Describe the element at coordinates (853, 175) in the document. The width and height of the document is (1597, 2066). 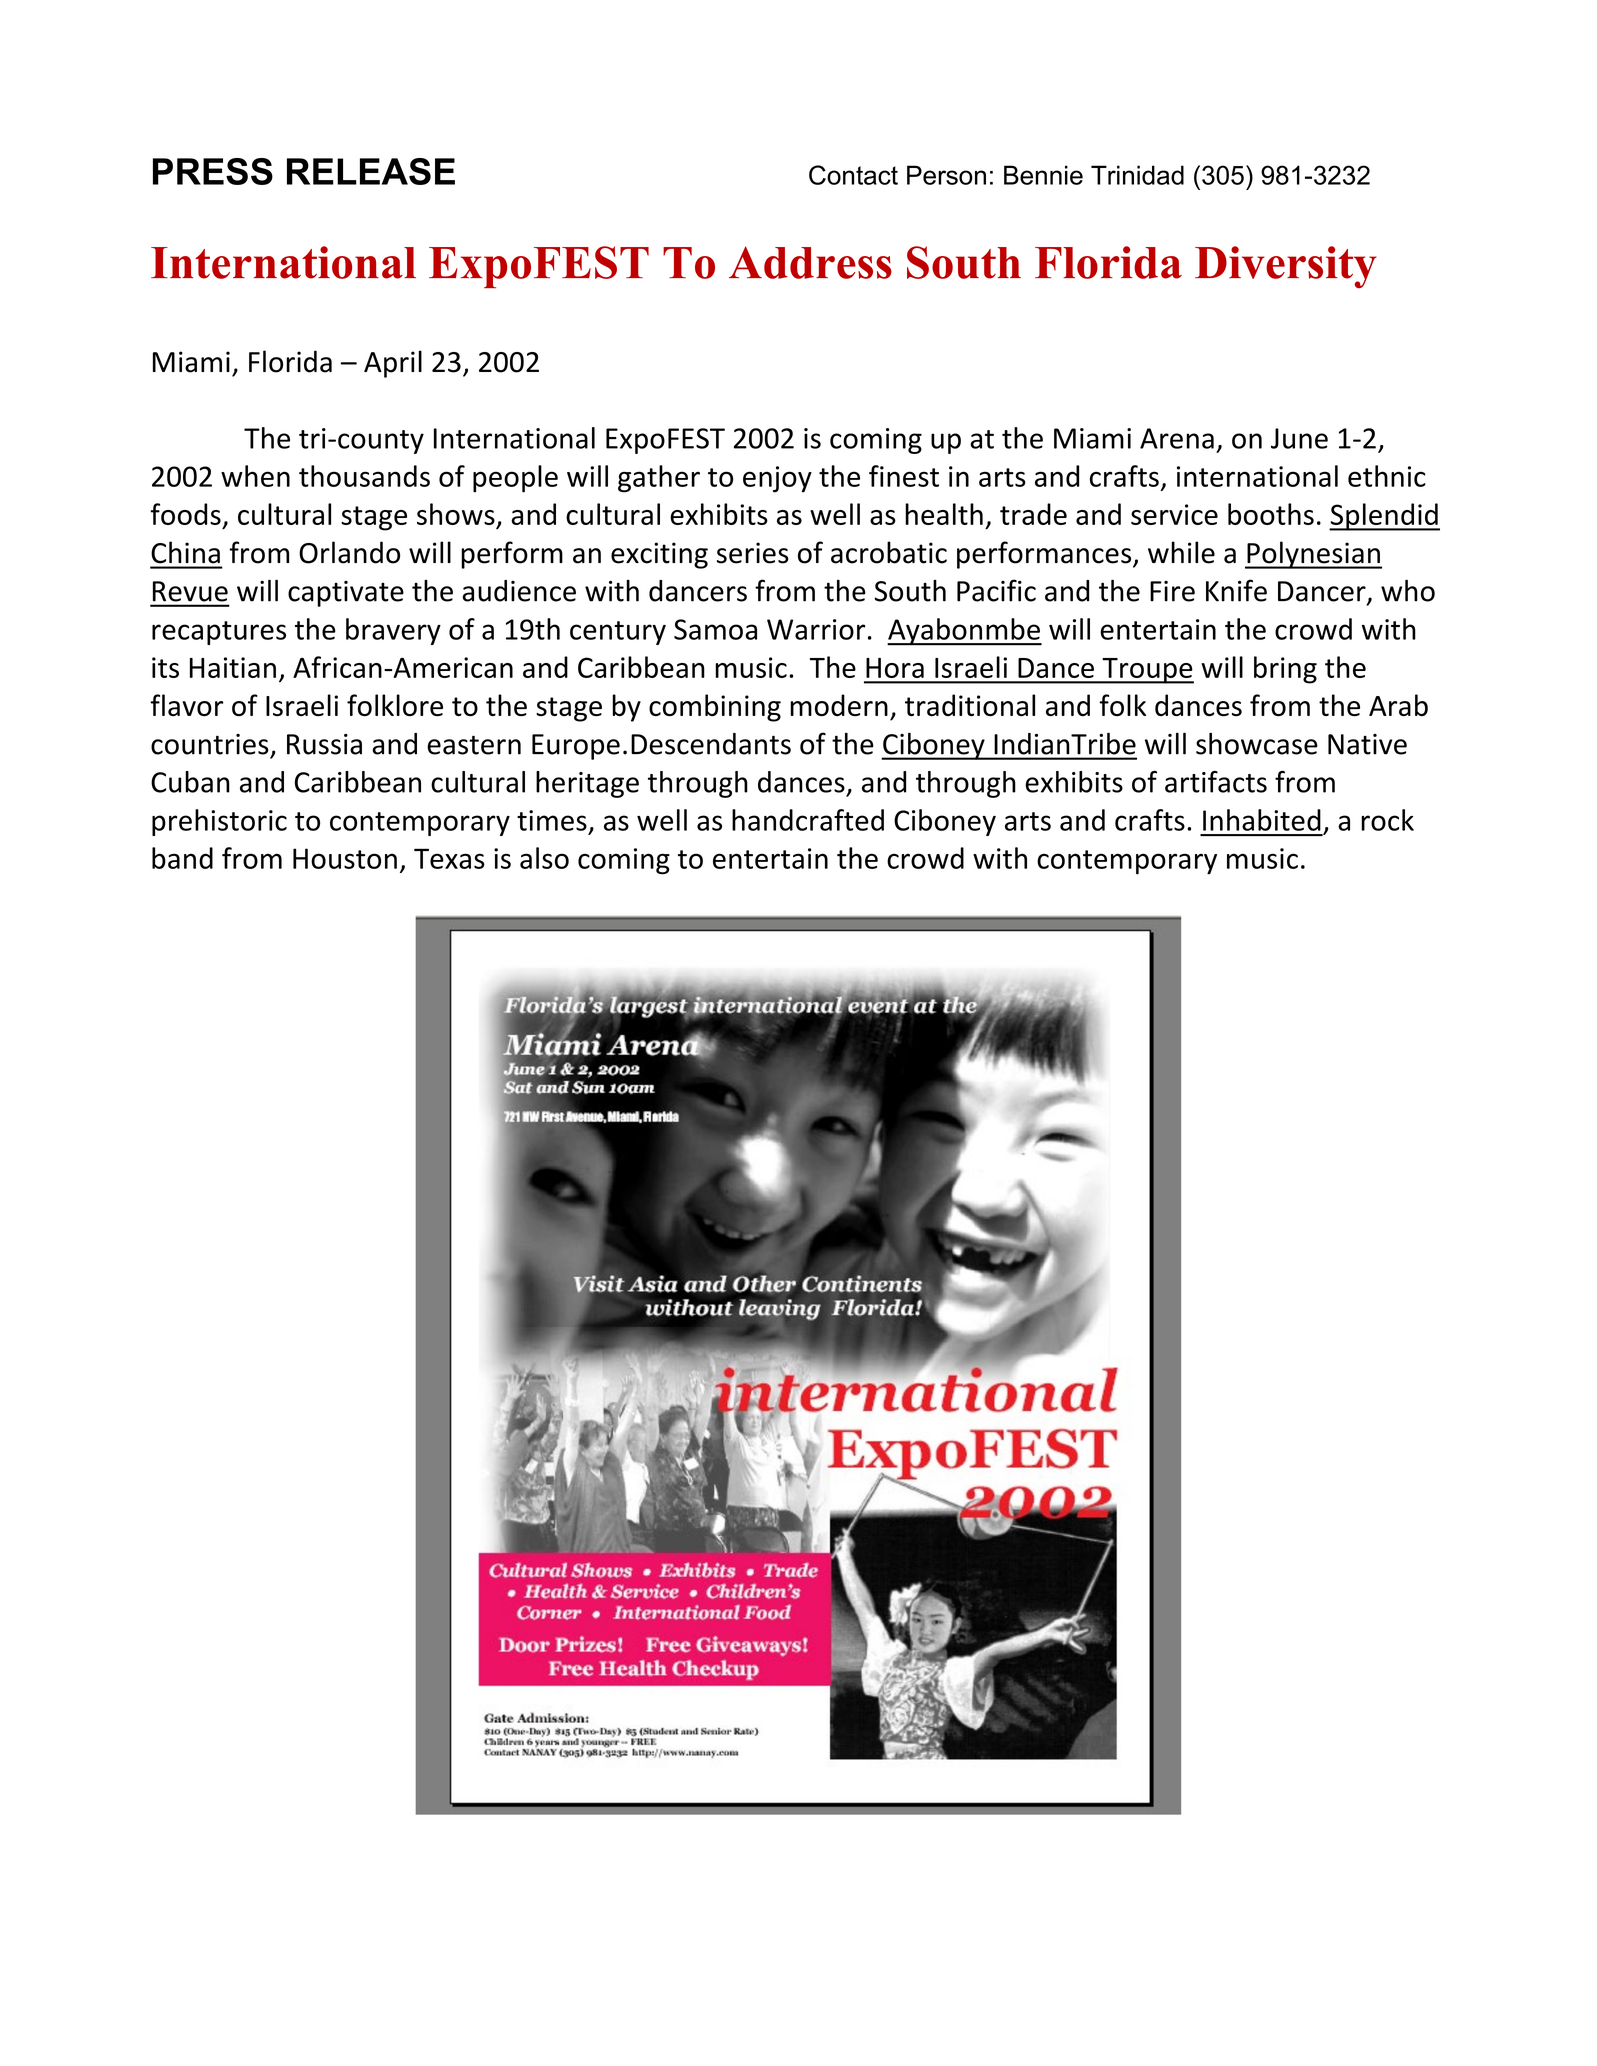
I see `Contact` at that location.
